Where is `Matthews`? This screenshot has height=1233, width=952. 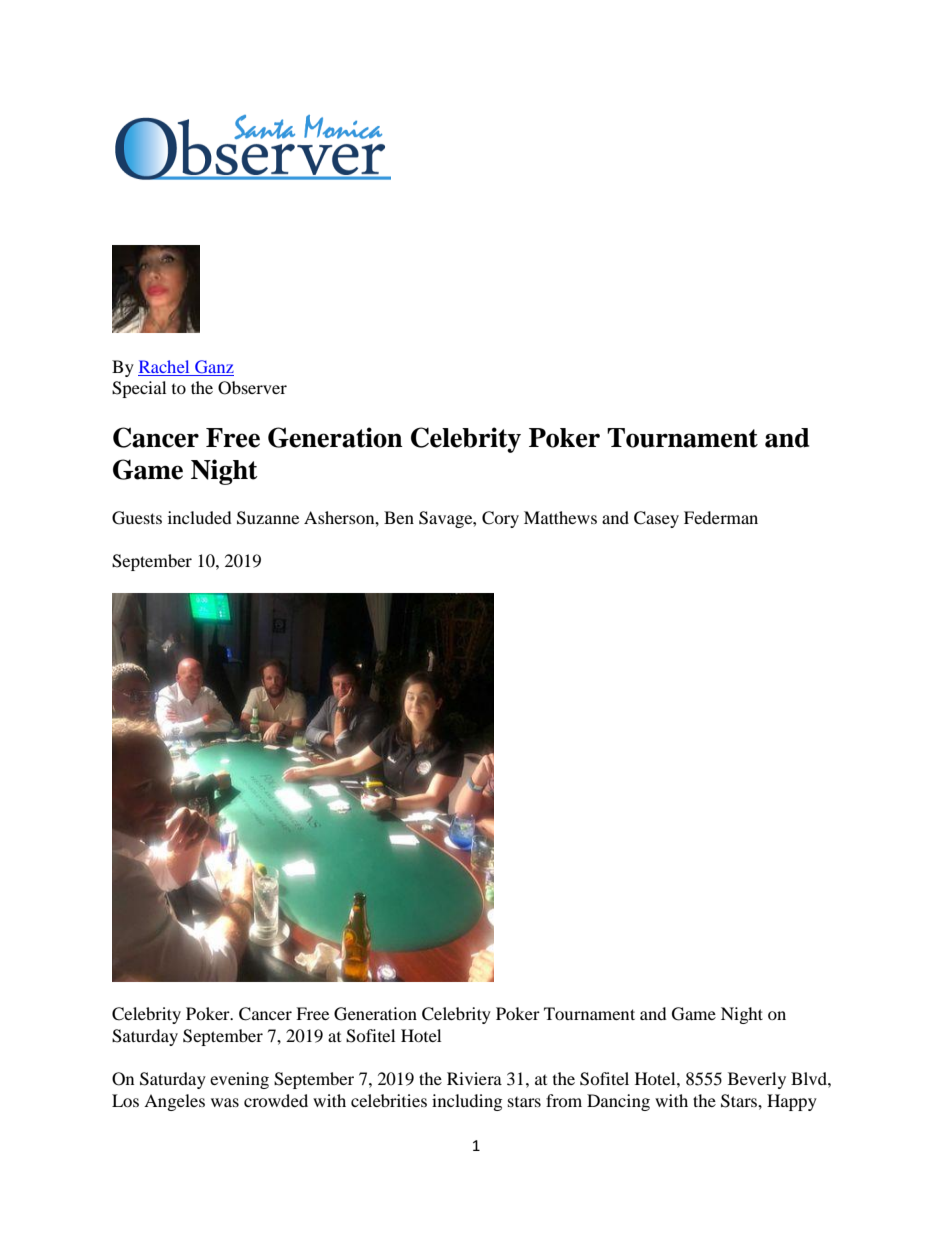 Matthews is located at coordinates (560, 517).
